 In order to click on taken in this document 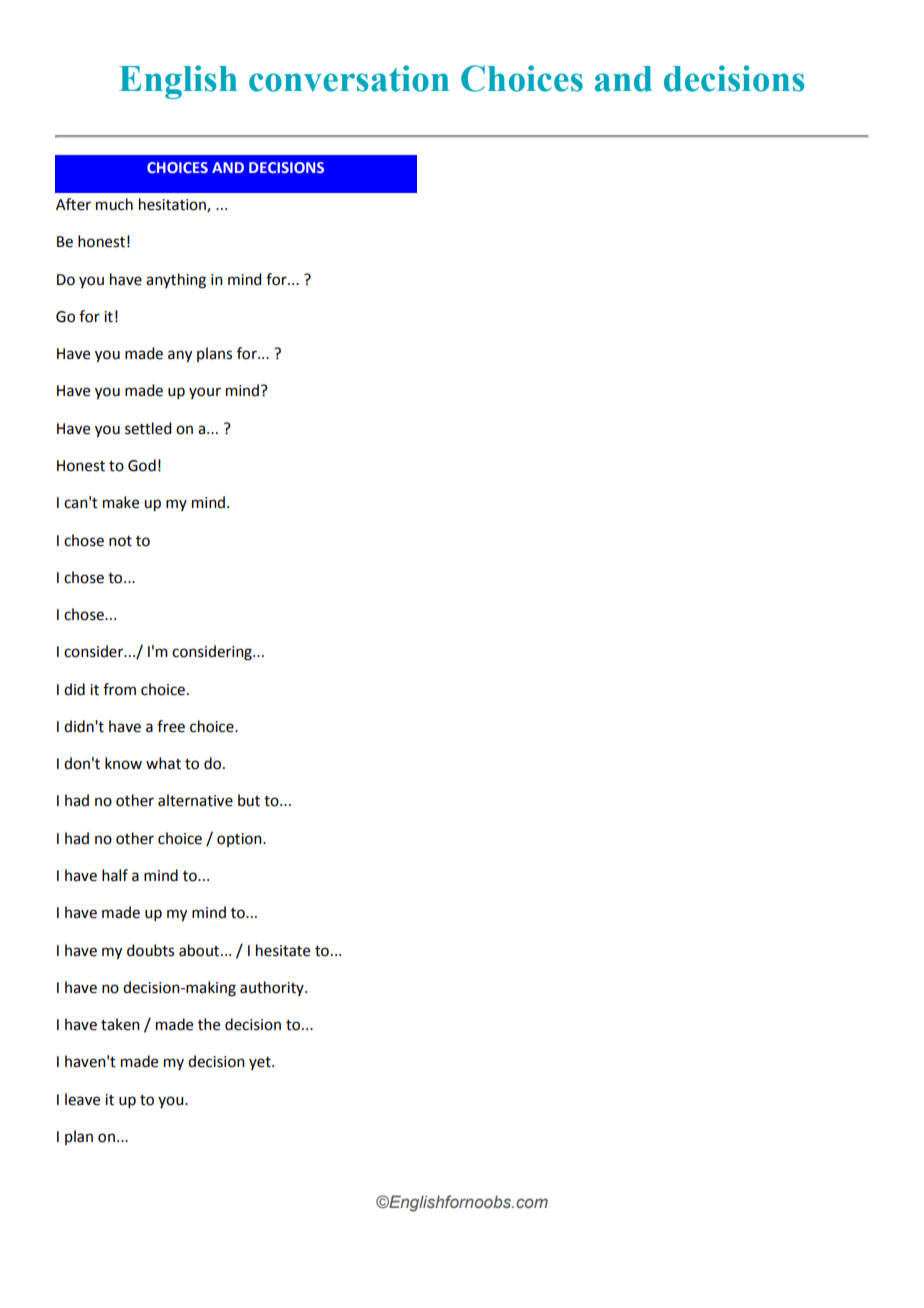, I will do `click(120, 1024)`.
